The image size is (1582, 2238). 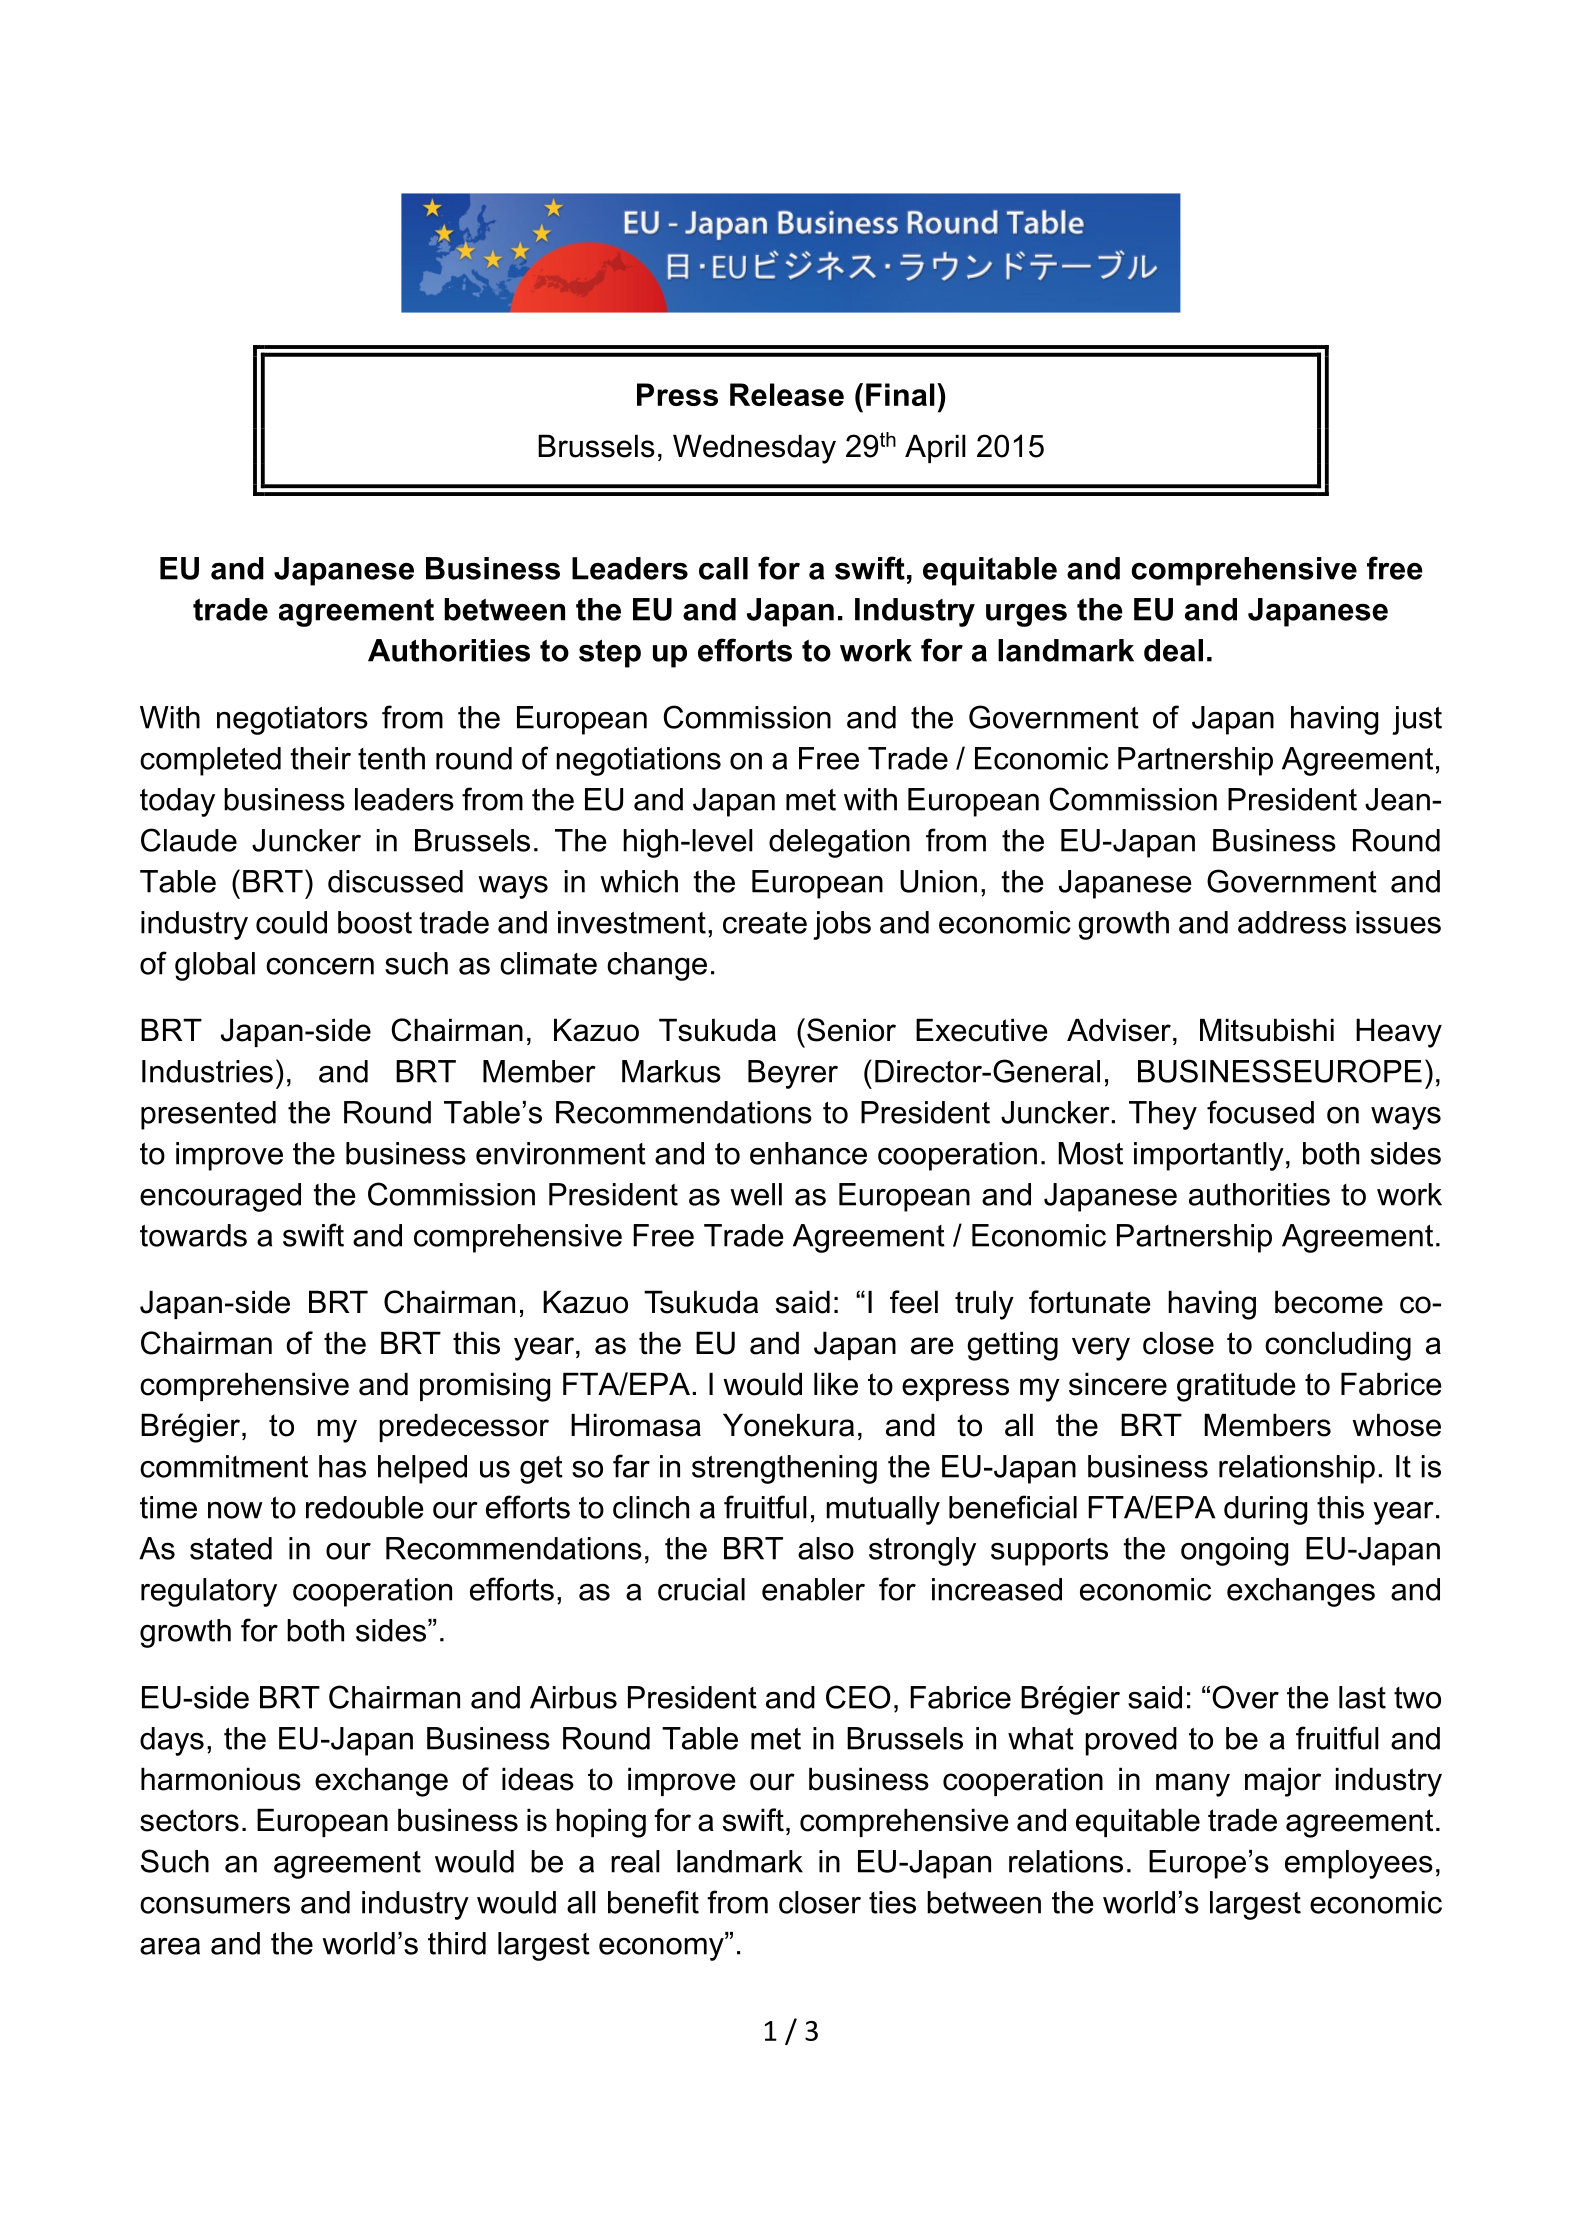 I want to click on benefit, so click(x=653, y=1902).
